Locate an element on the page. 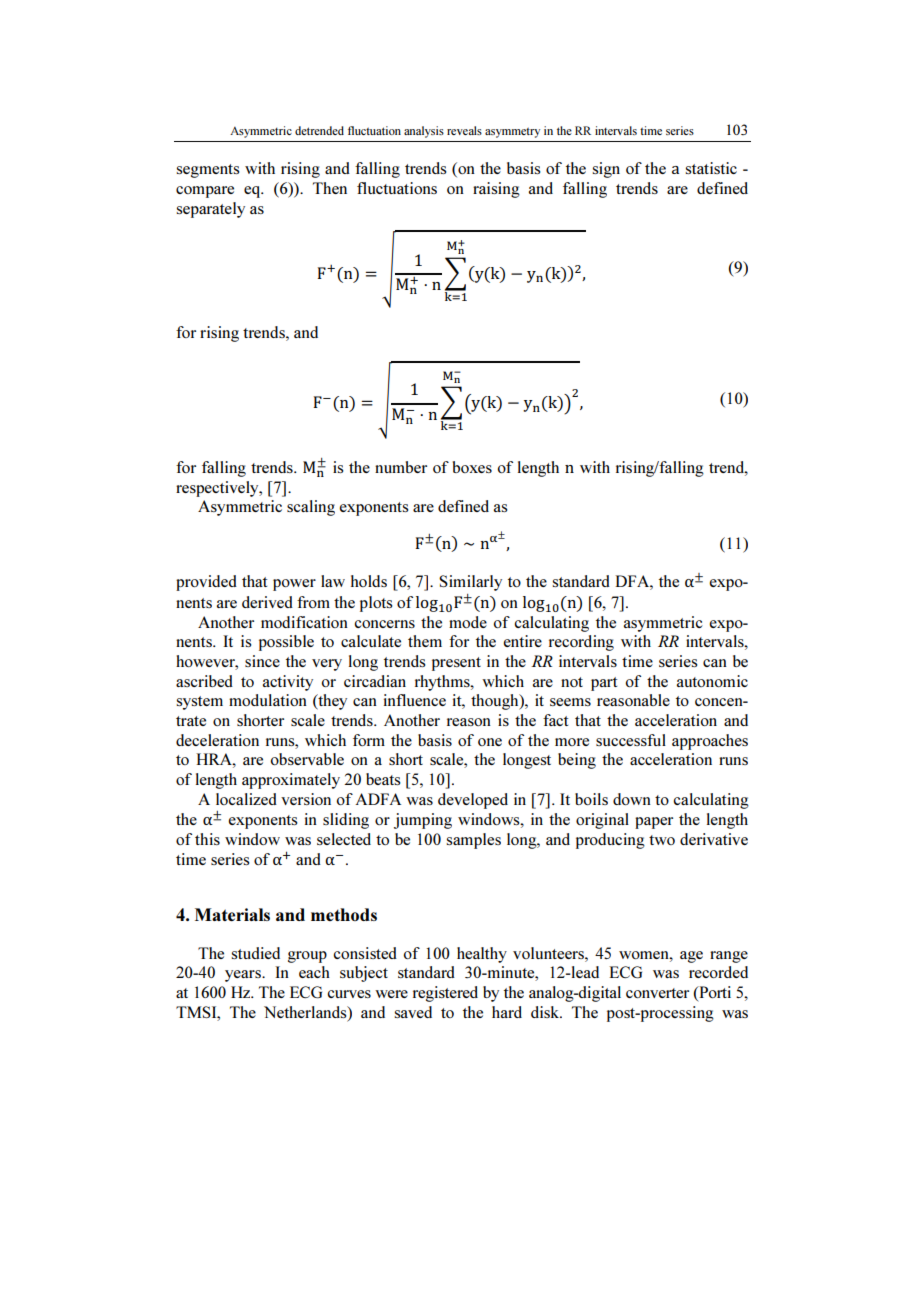 This document has height=1308, width=924. modulation is located at coordinates (268, 700).
